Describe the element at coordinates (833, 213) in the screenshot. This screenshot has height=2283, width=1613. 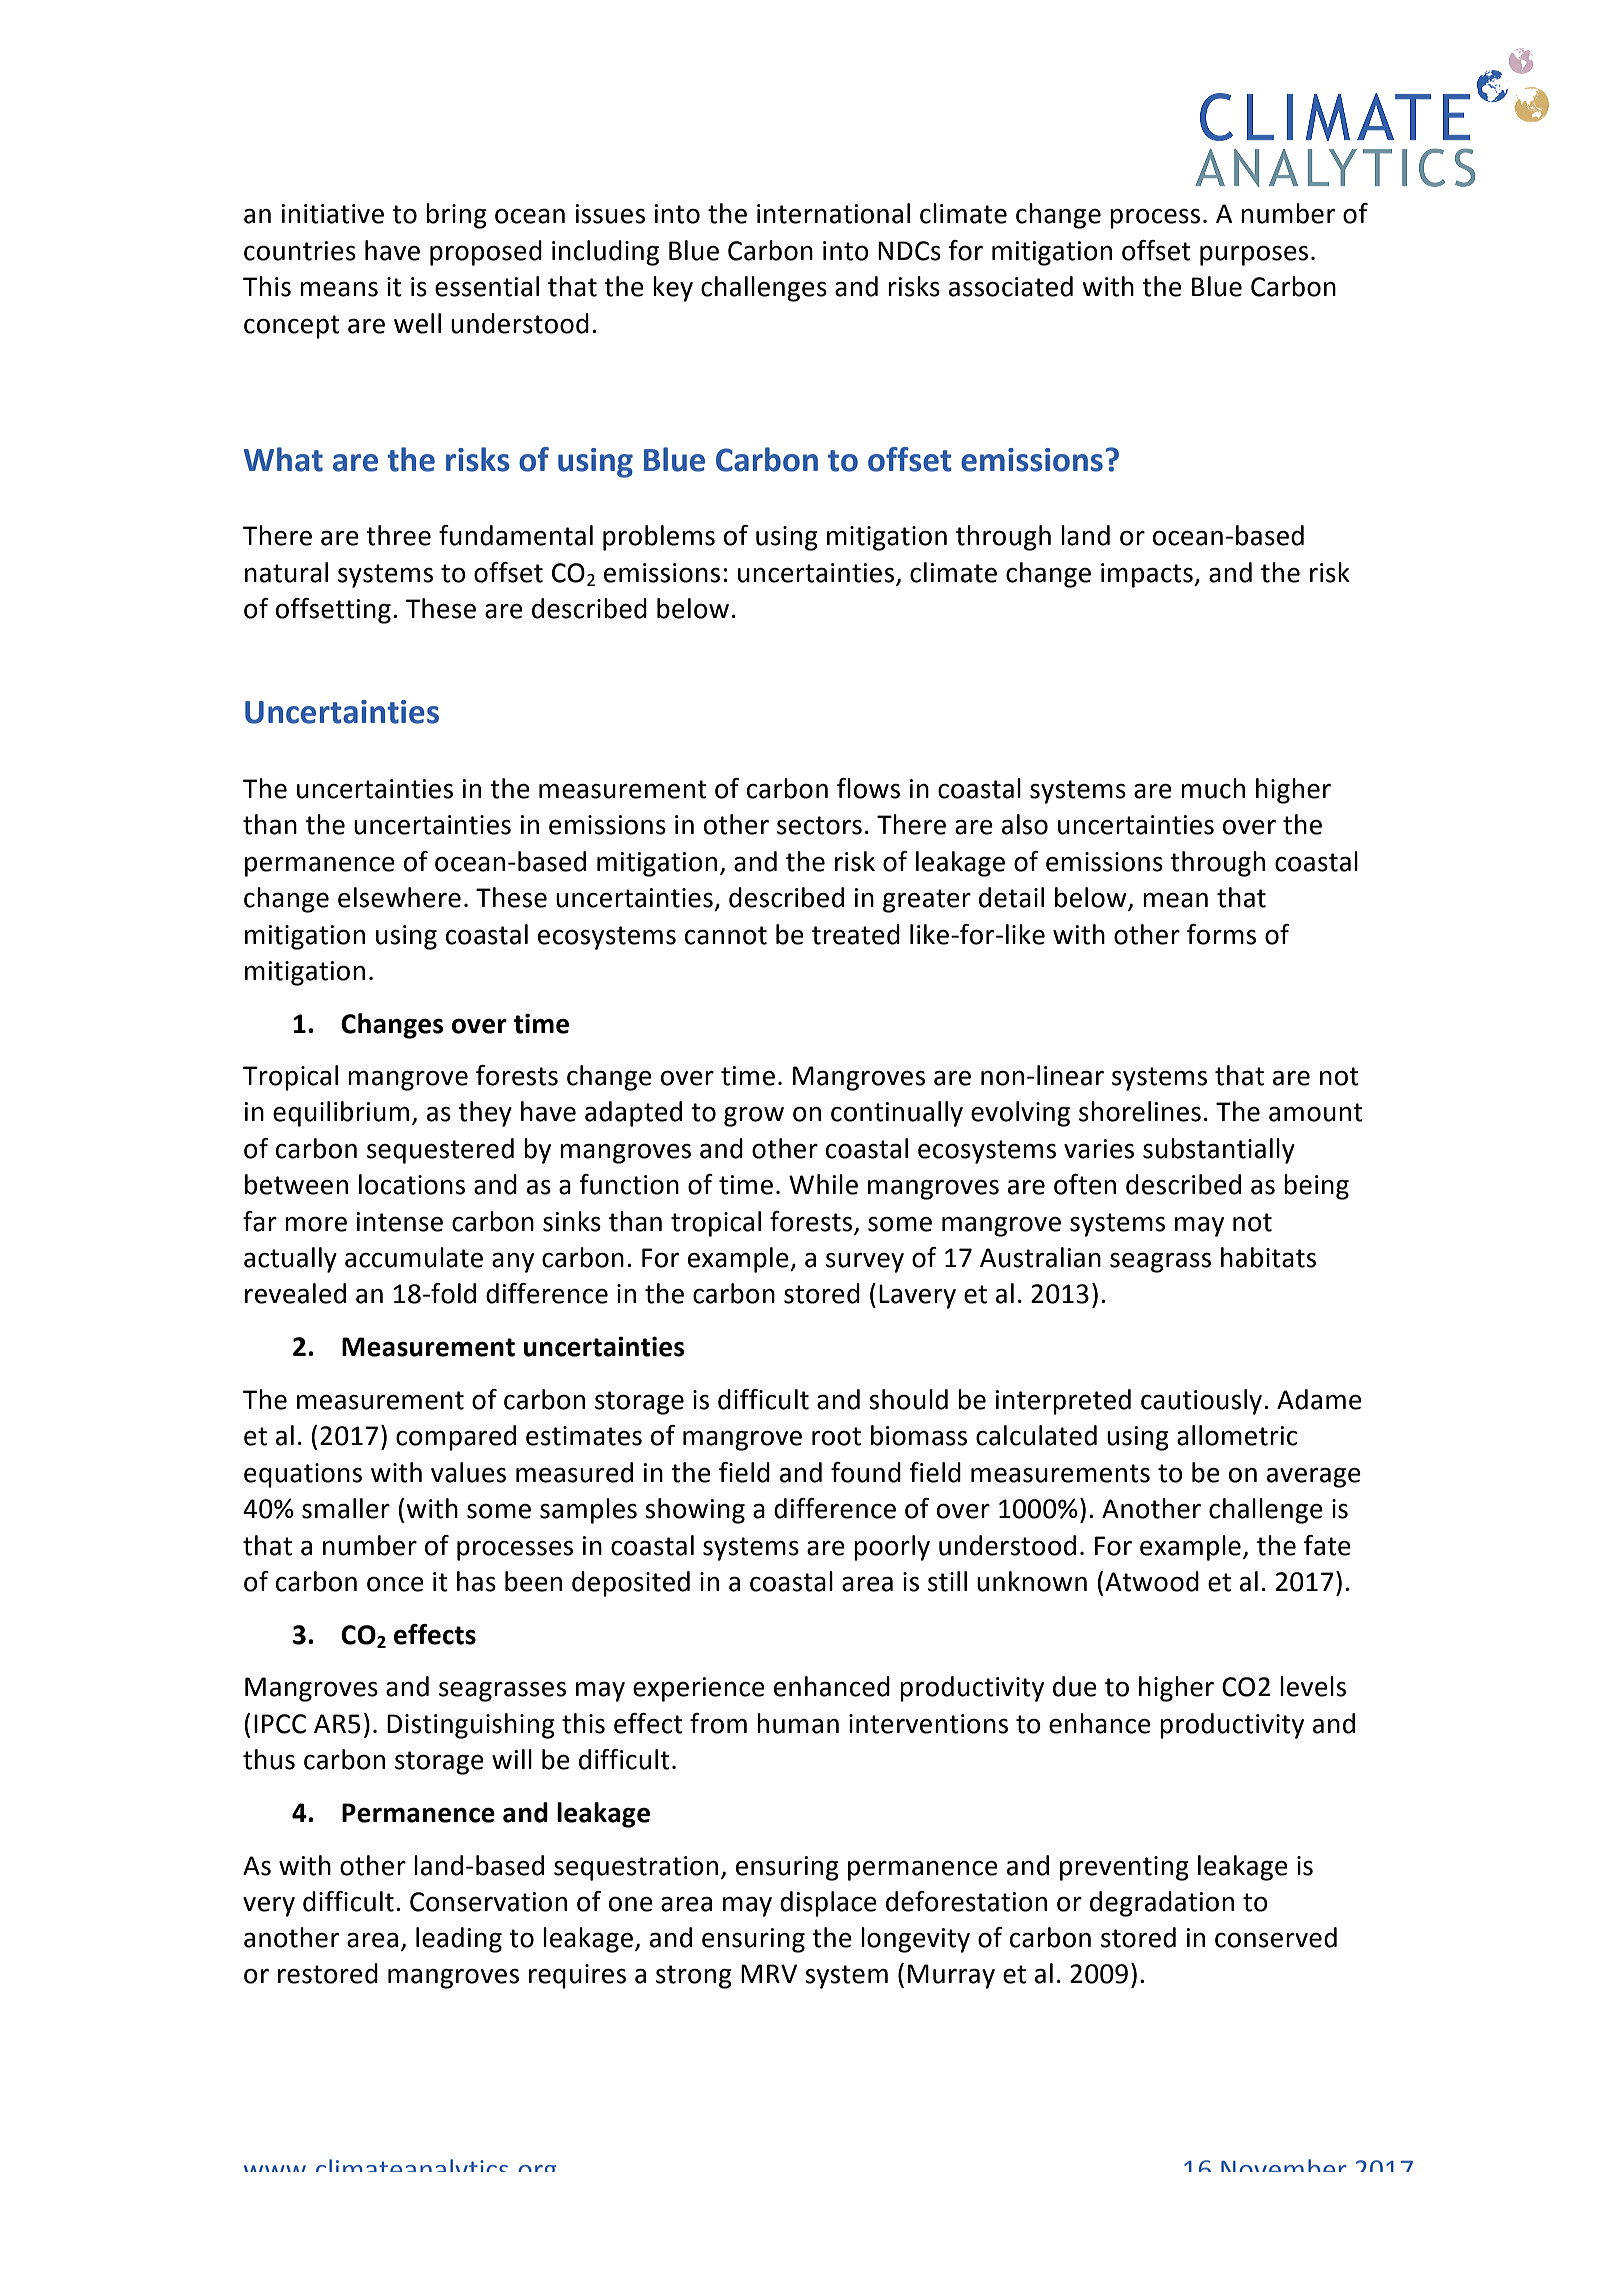
I see `international` at that location.
